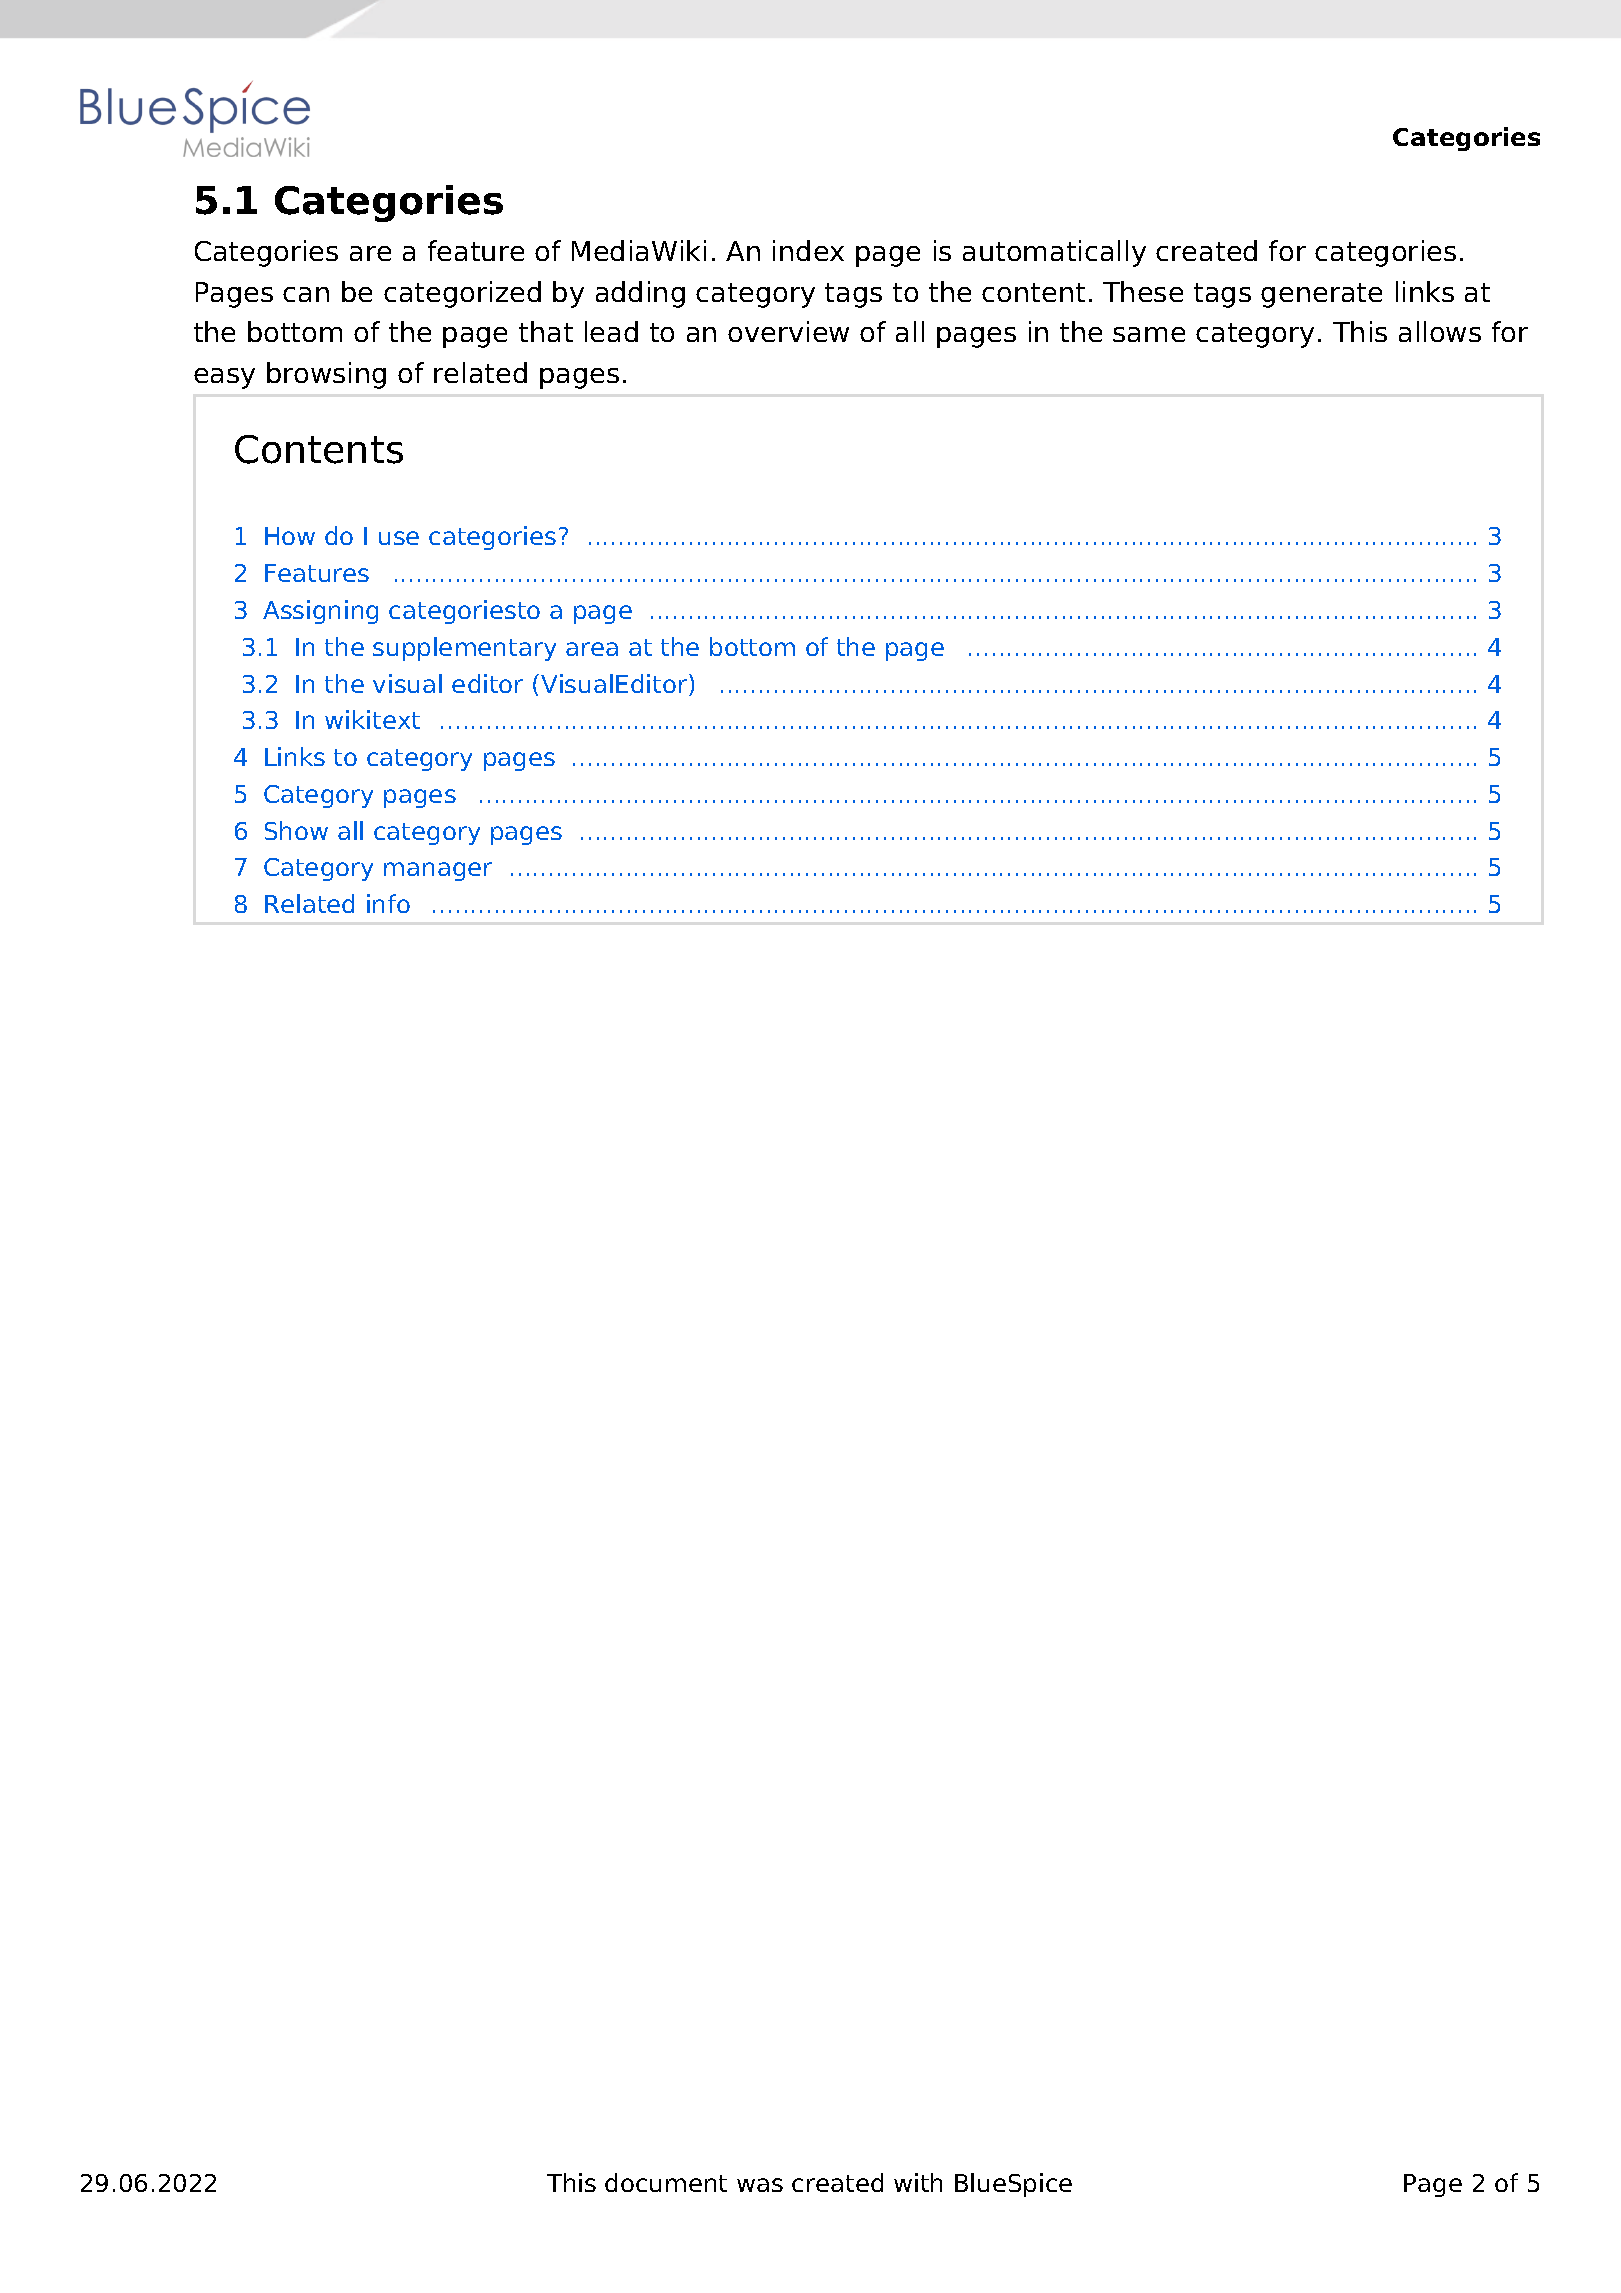 This screenshot has height=2293, width=1621. Describe the element at coordinates (438, 871) in the screenshot. I see `manager` at that location.
